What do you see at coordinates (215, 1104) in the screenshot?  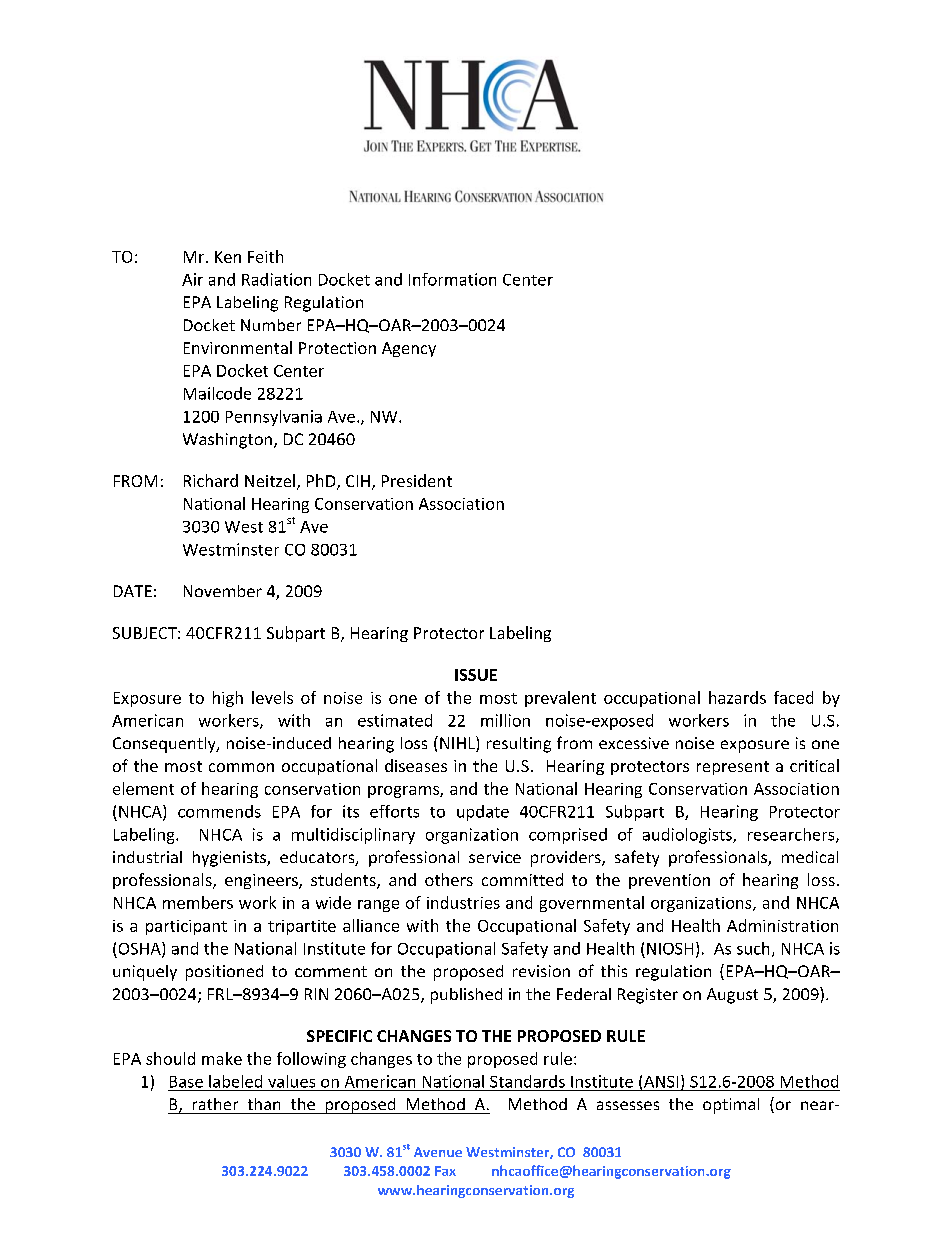 I see `rather` at bounding box center [215, 1104].
